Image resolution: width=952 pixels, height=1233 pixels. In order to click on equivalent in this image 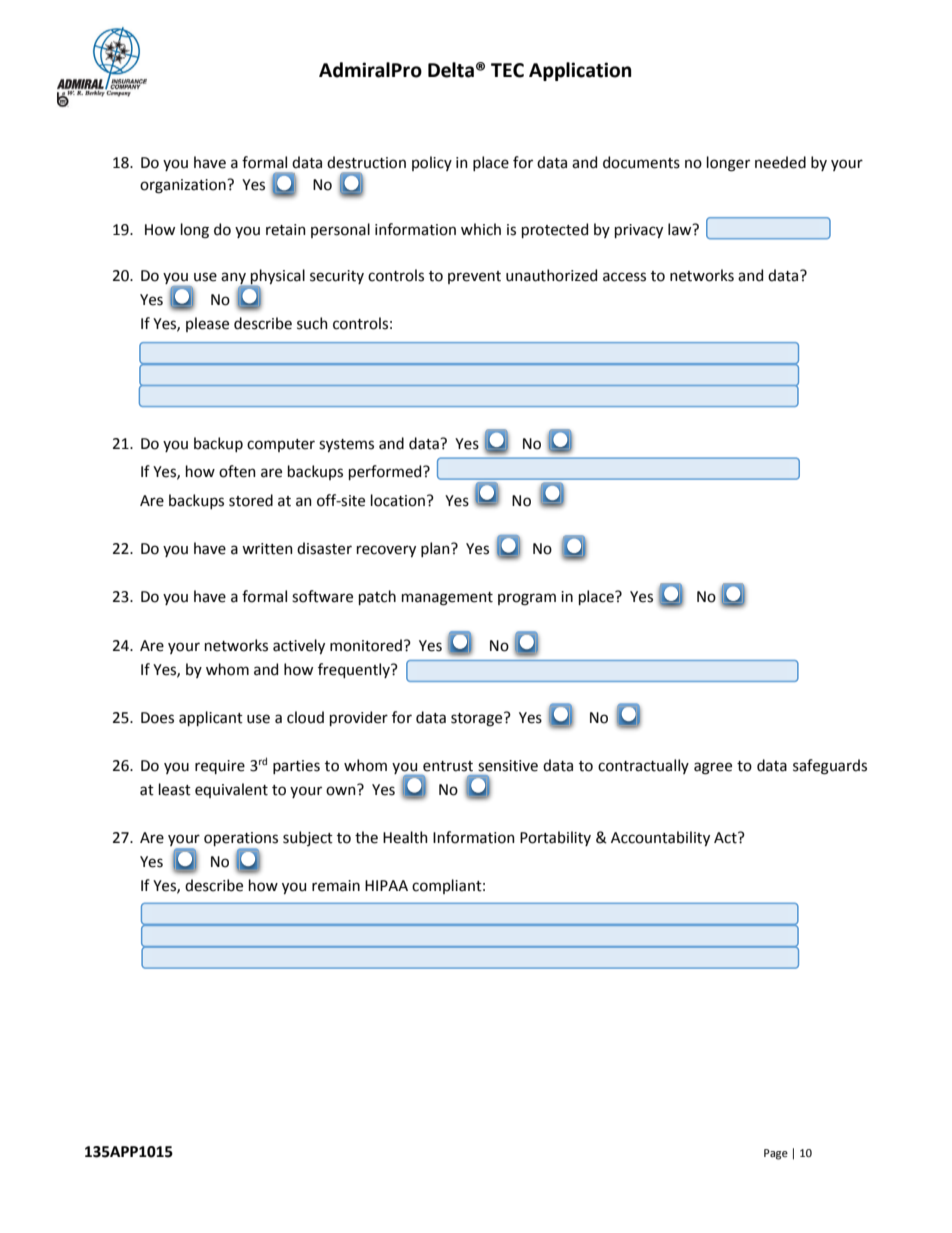, I will do `click(231, 790)`.
